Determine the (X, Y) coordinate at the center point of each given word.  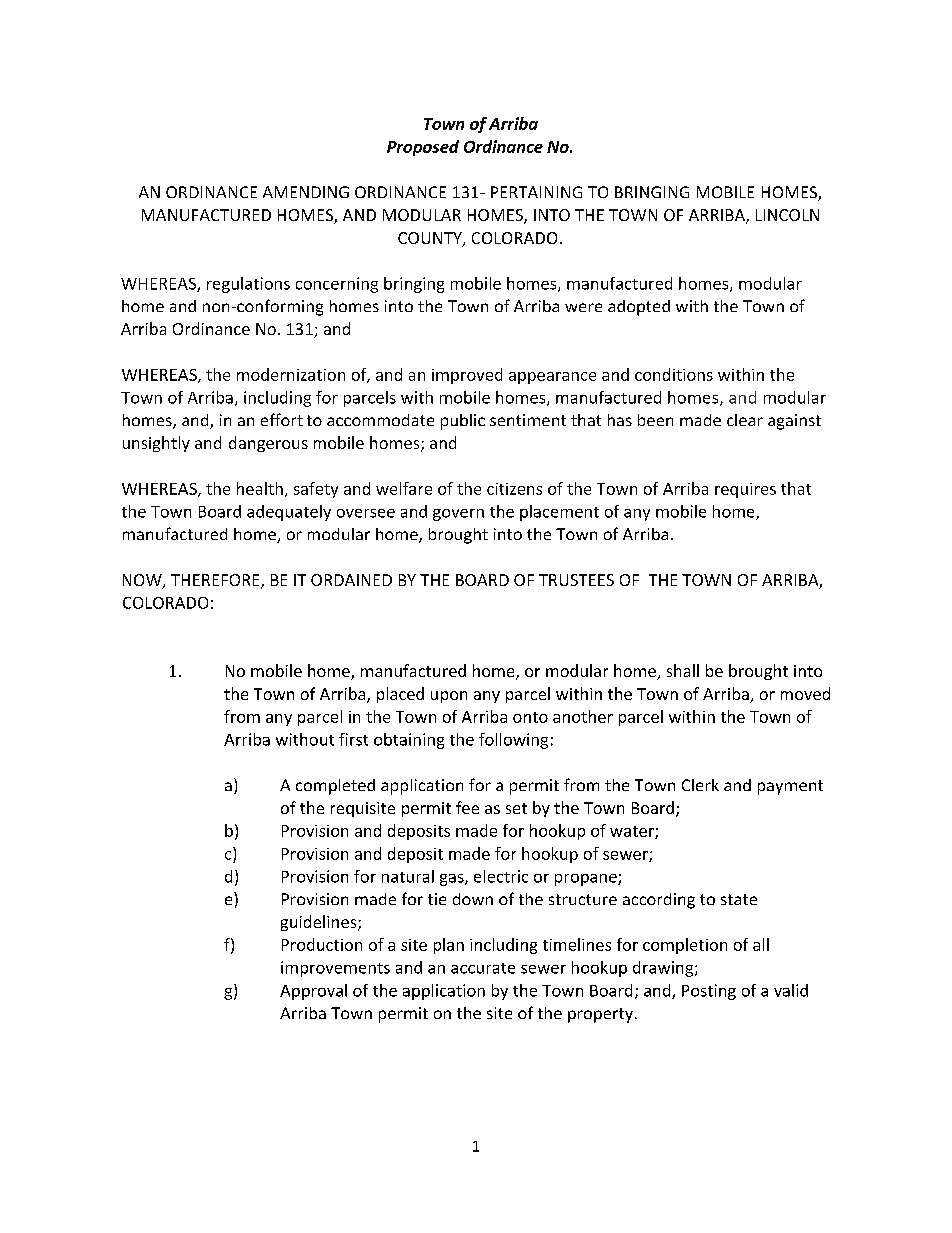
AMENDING (306, 192)
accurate (483, 968)
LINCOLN (787, 215)
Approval (313, 992)
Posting (709, 992)
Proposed (423, 148)
